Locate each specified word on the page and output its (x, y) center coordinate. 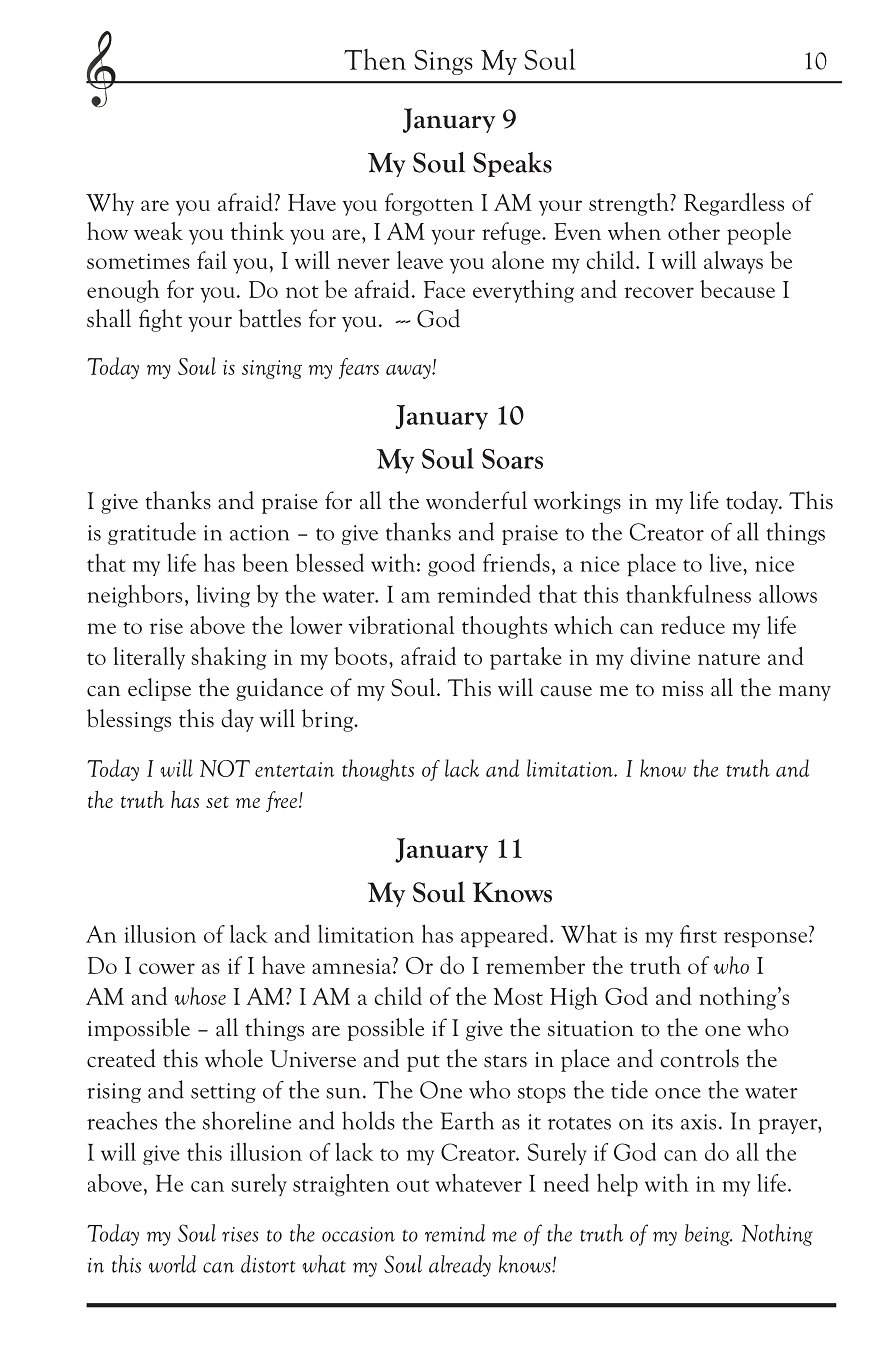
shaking (229, 658)
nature (729, 658)
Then (375, 59)
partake (526, 658)
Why (110, 204)
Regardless (734, 204)
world (172, 1264)
